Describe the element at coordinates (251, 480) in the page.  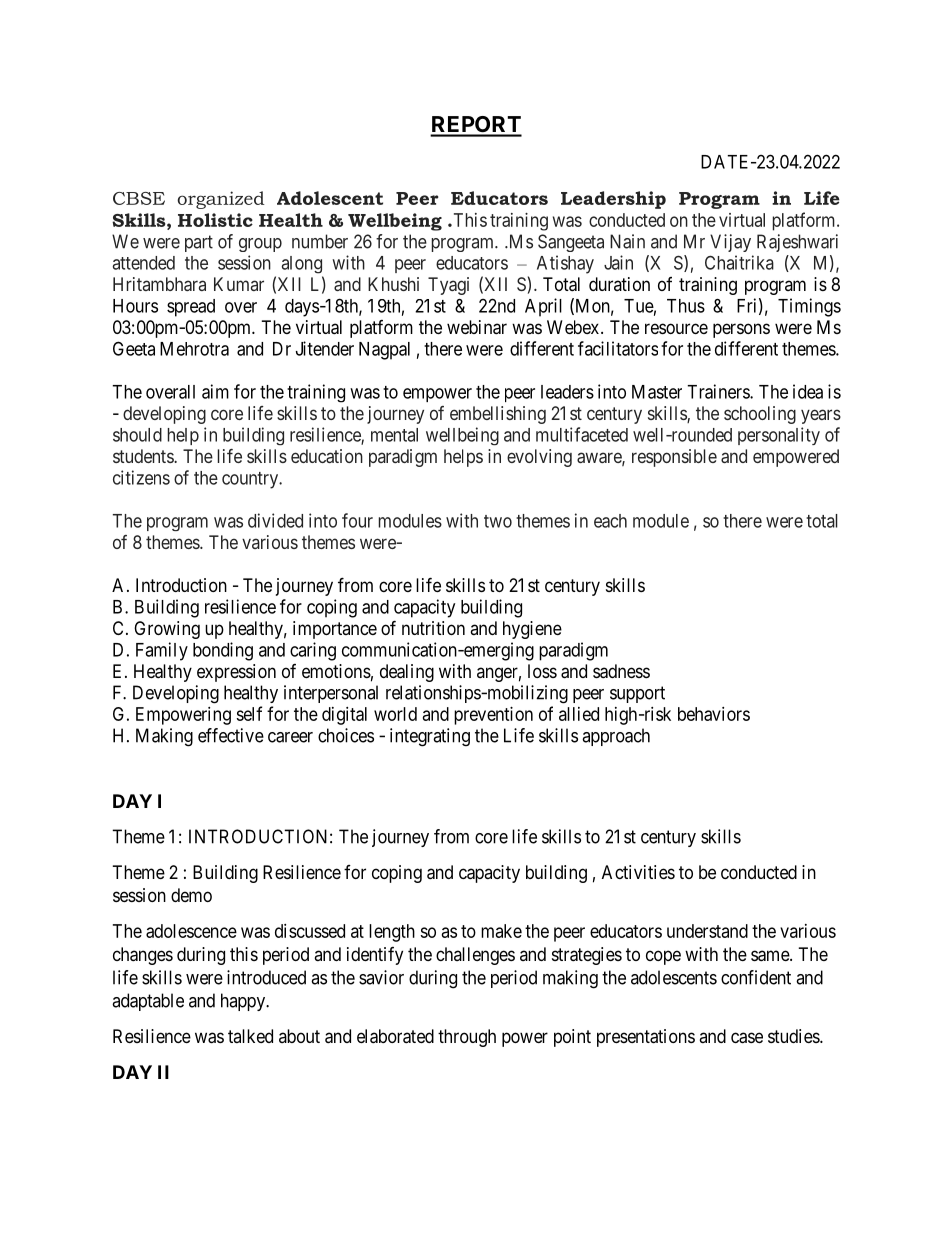
I see `country` at that location.
